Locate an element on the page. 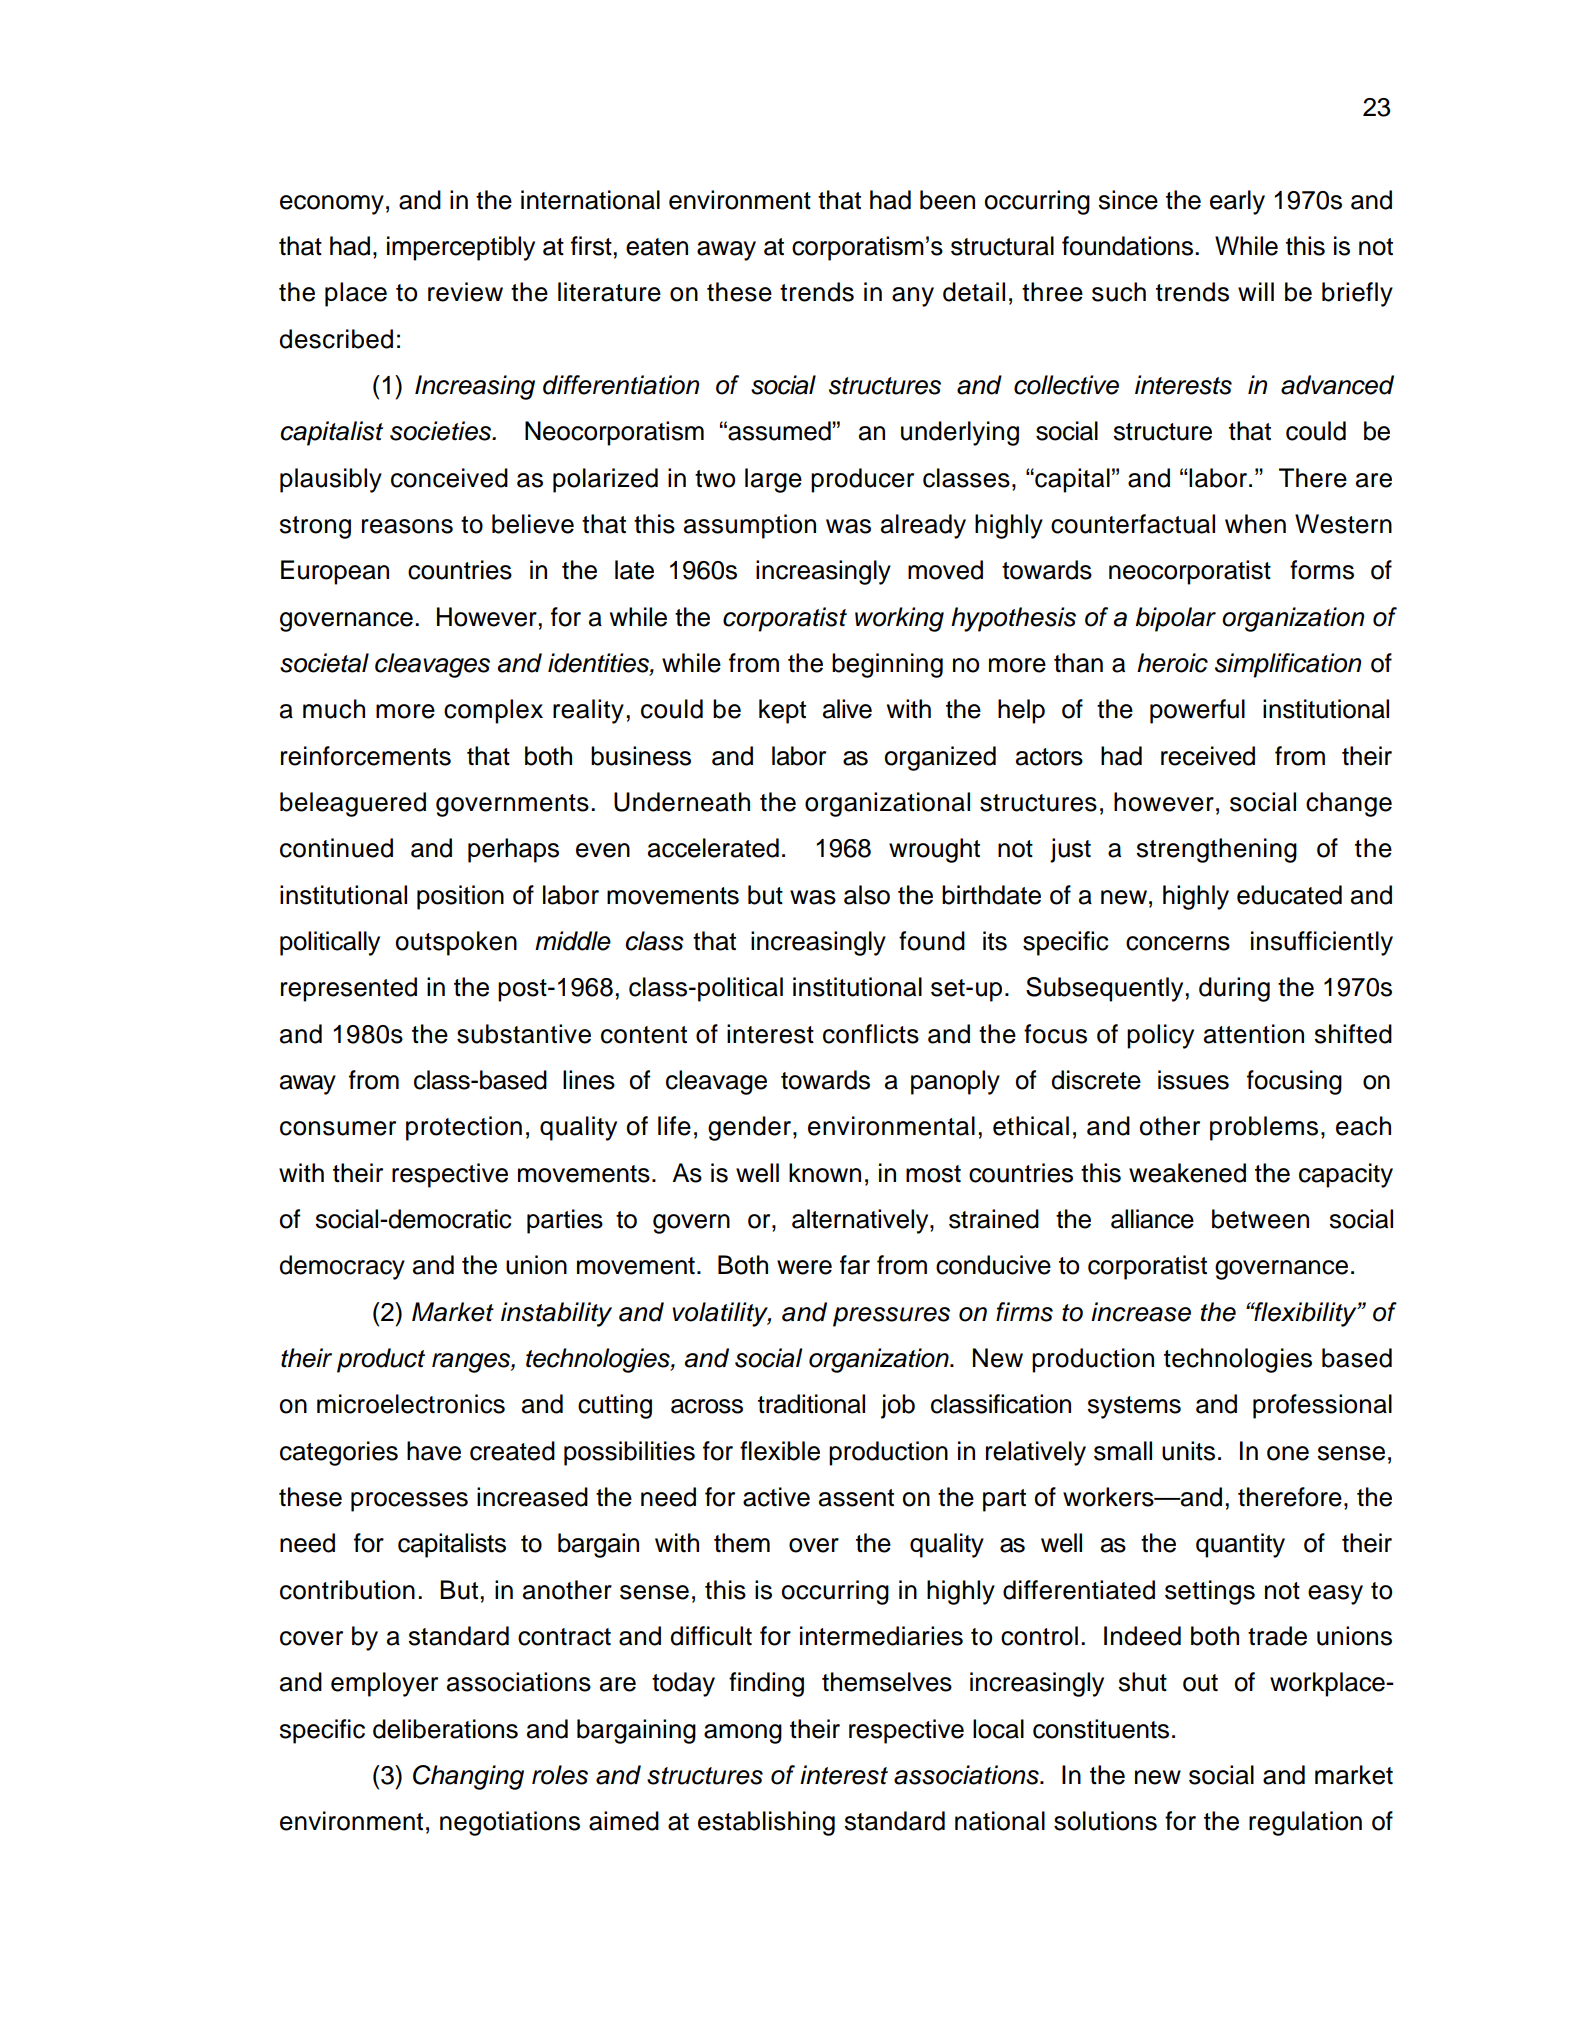 This document has height=2039, width=1575. received is located at coordinates (1208, 756).
